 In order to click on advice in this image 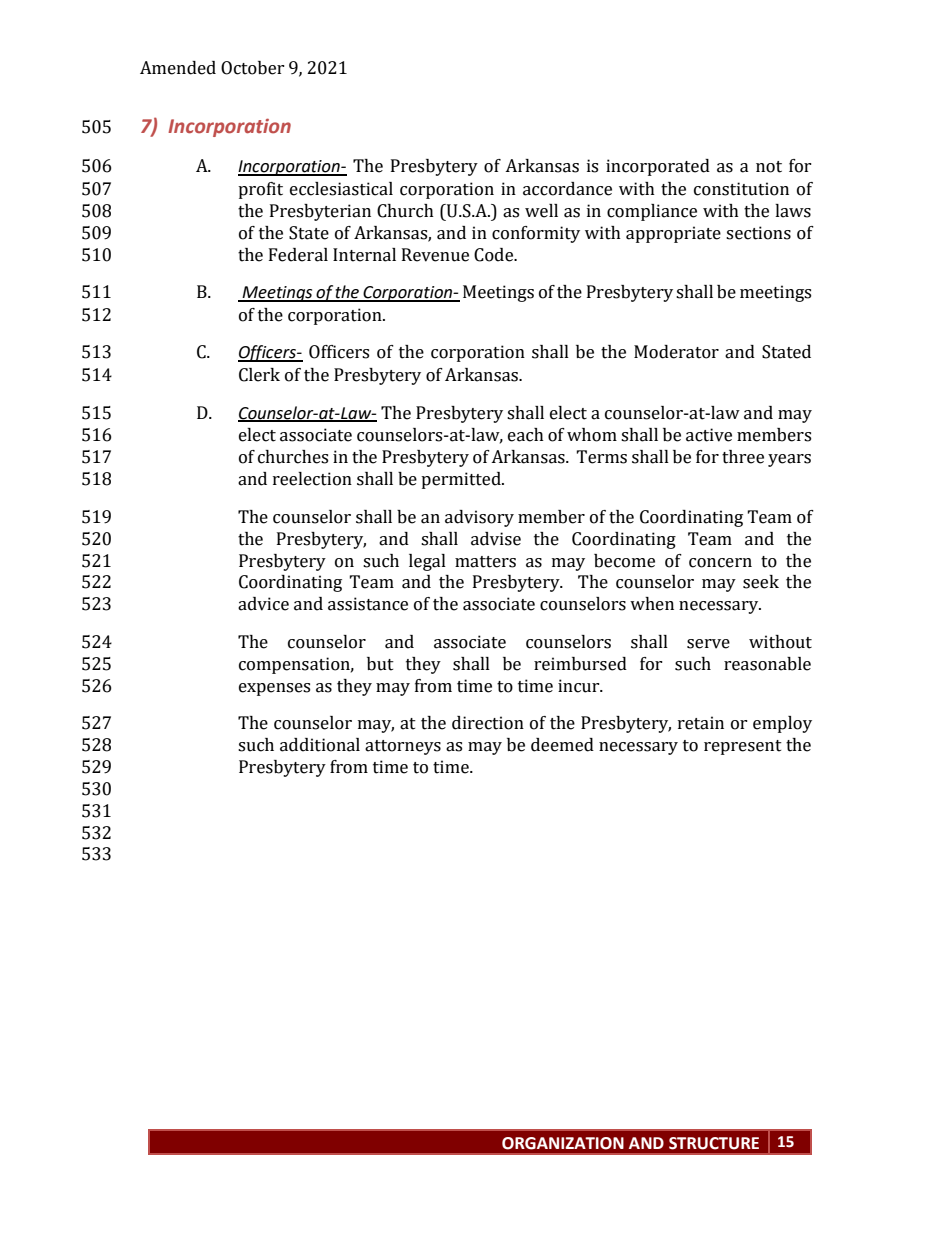, I will do `click(263, 604)`.
